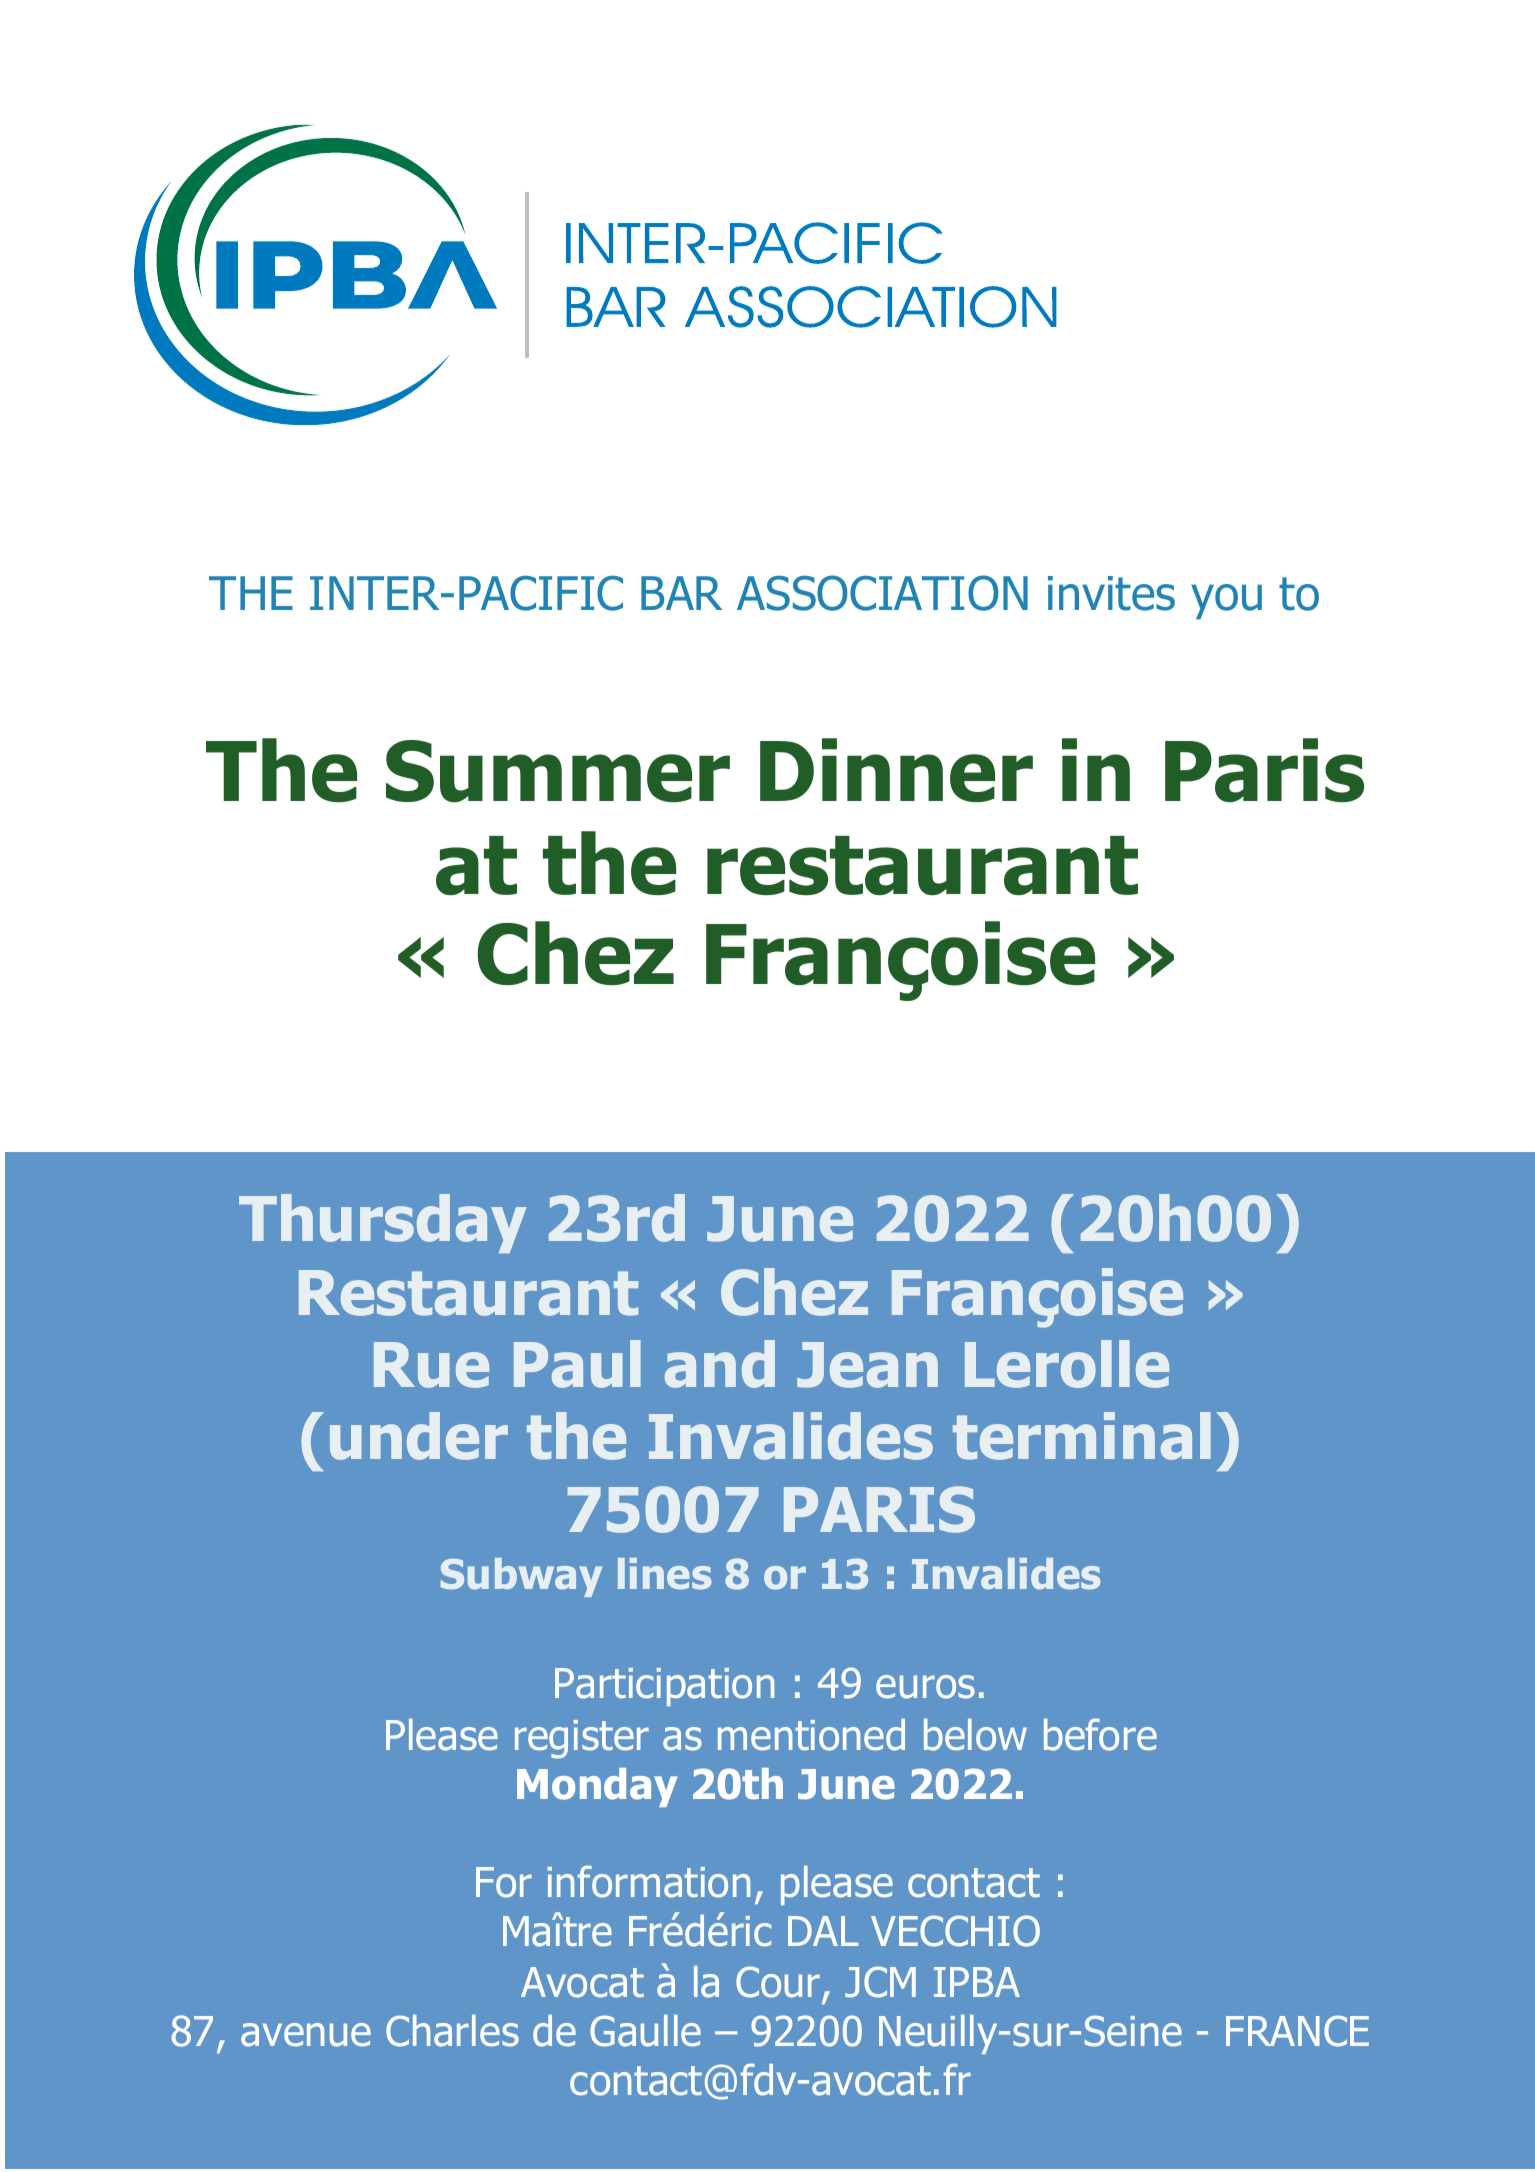 This document has width=1535, height=2172. Describe the element at coordinates (452, 2031) in the document. I see `Charles` at that location.
